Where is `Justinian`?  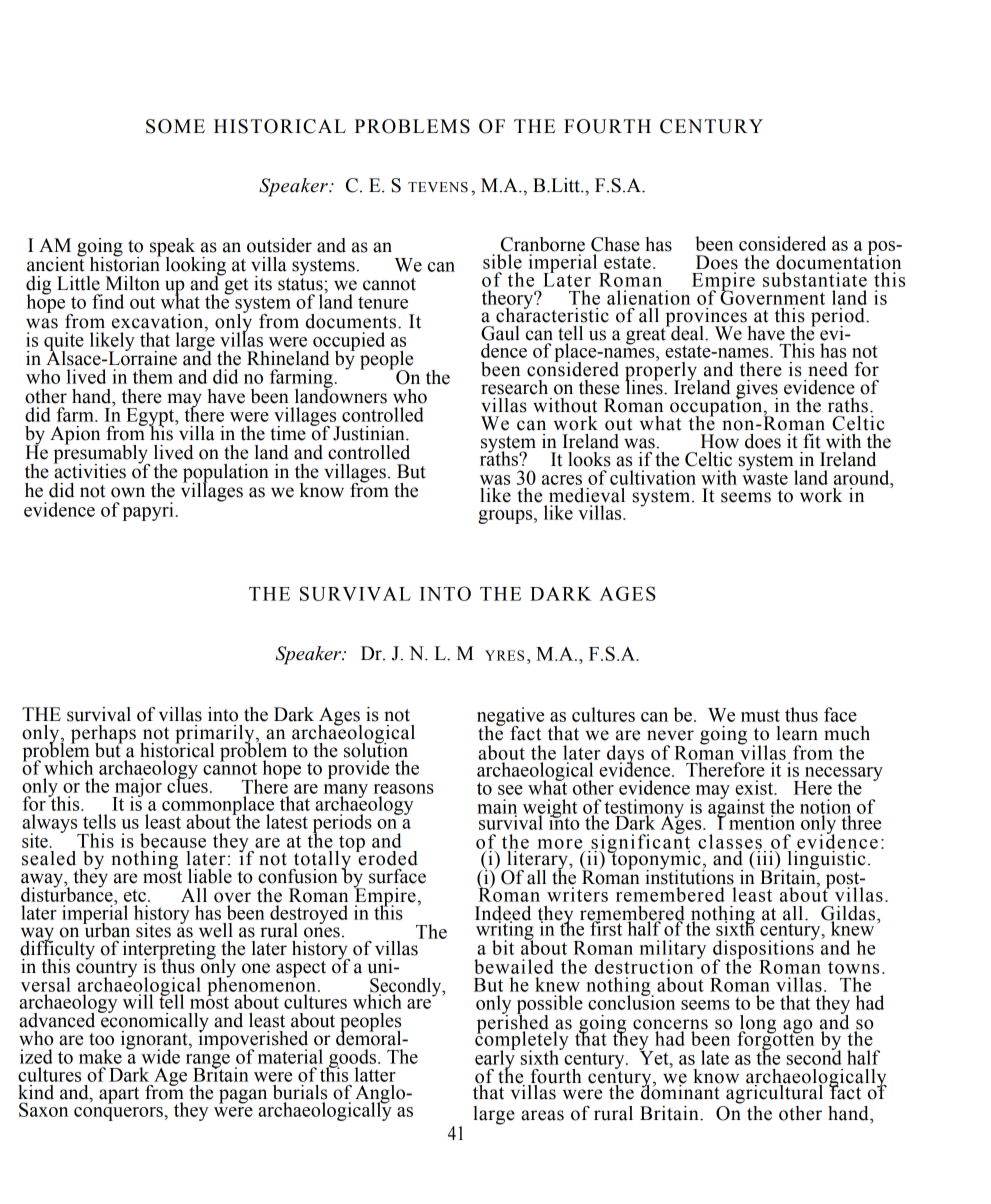
Justinian is located at coordinates (370, 433).
